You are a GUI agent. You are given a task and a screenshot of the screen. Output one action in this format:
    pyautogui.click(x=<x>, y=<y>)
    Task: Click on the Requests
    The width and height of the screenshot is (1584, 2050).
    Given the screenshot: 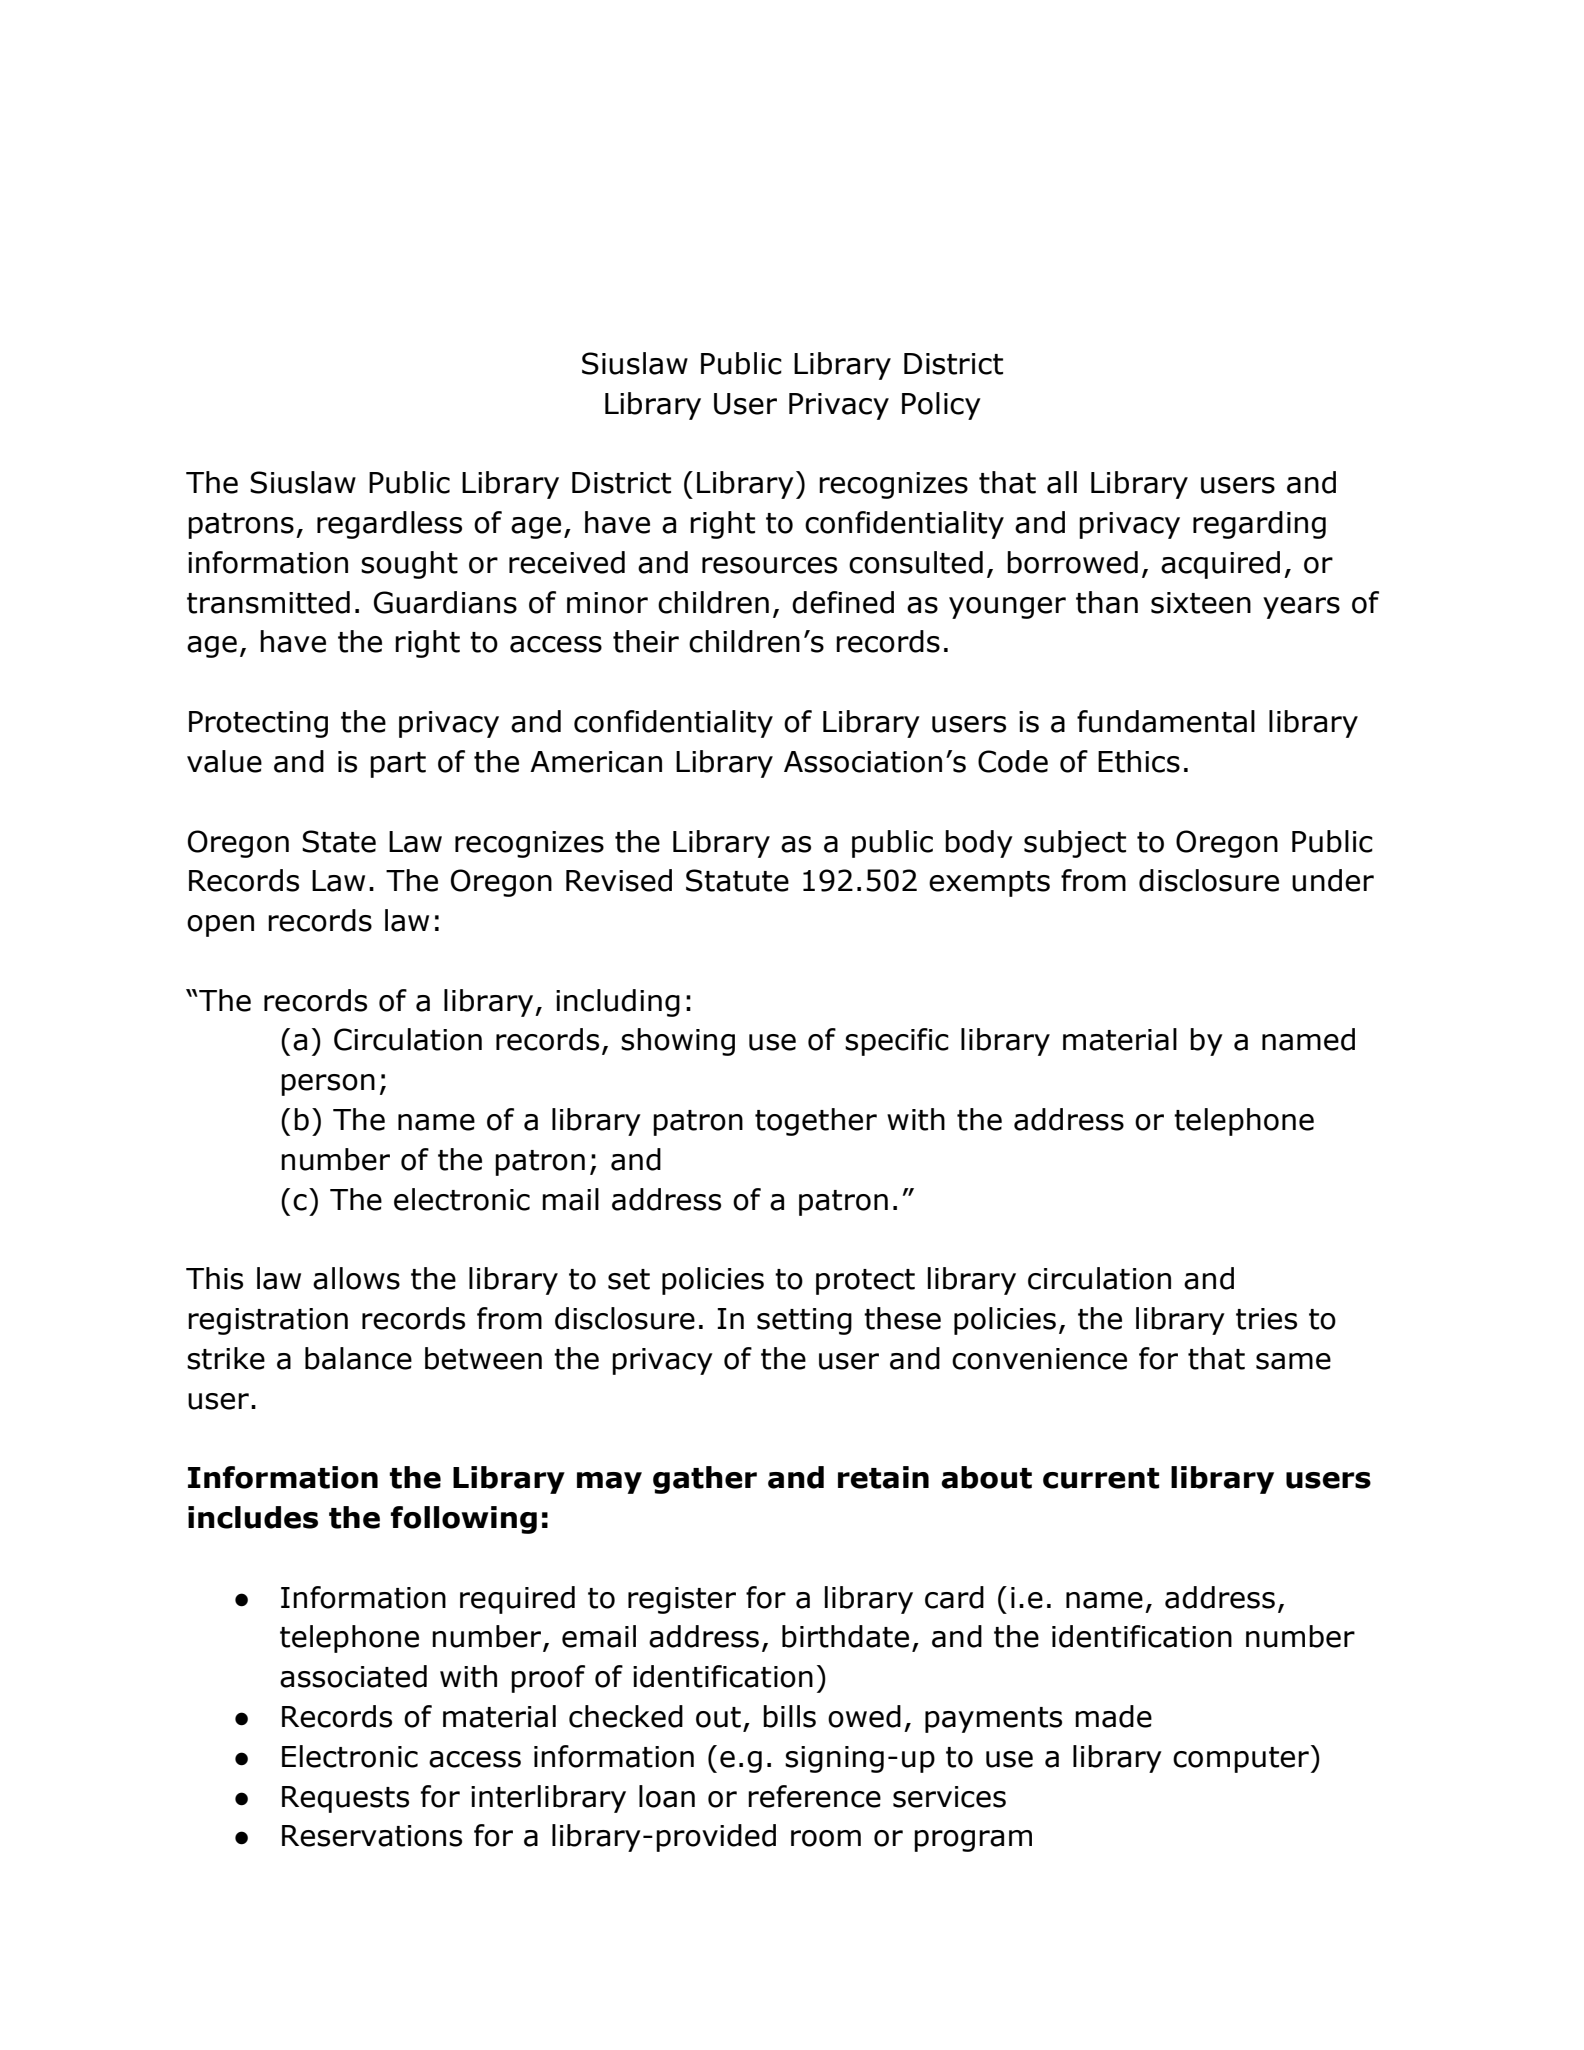 What is the action you would take?
    pyautogui.click(x=345, y=1799)
